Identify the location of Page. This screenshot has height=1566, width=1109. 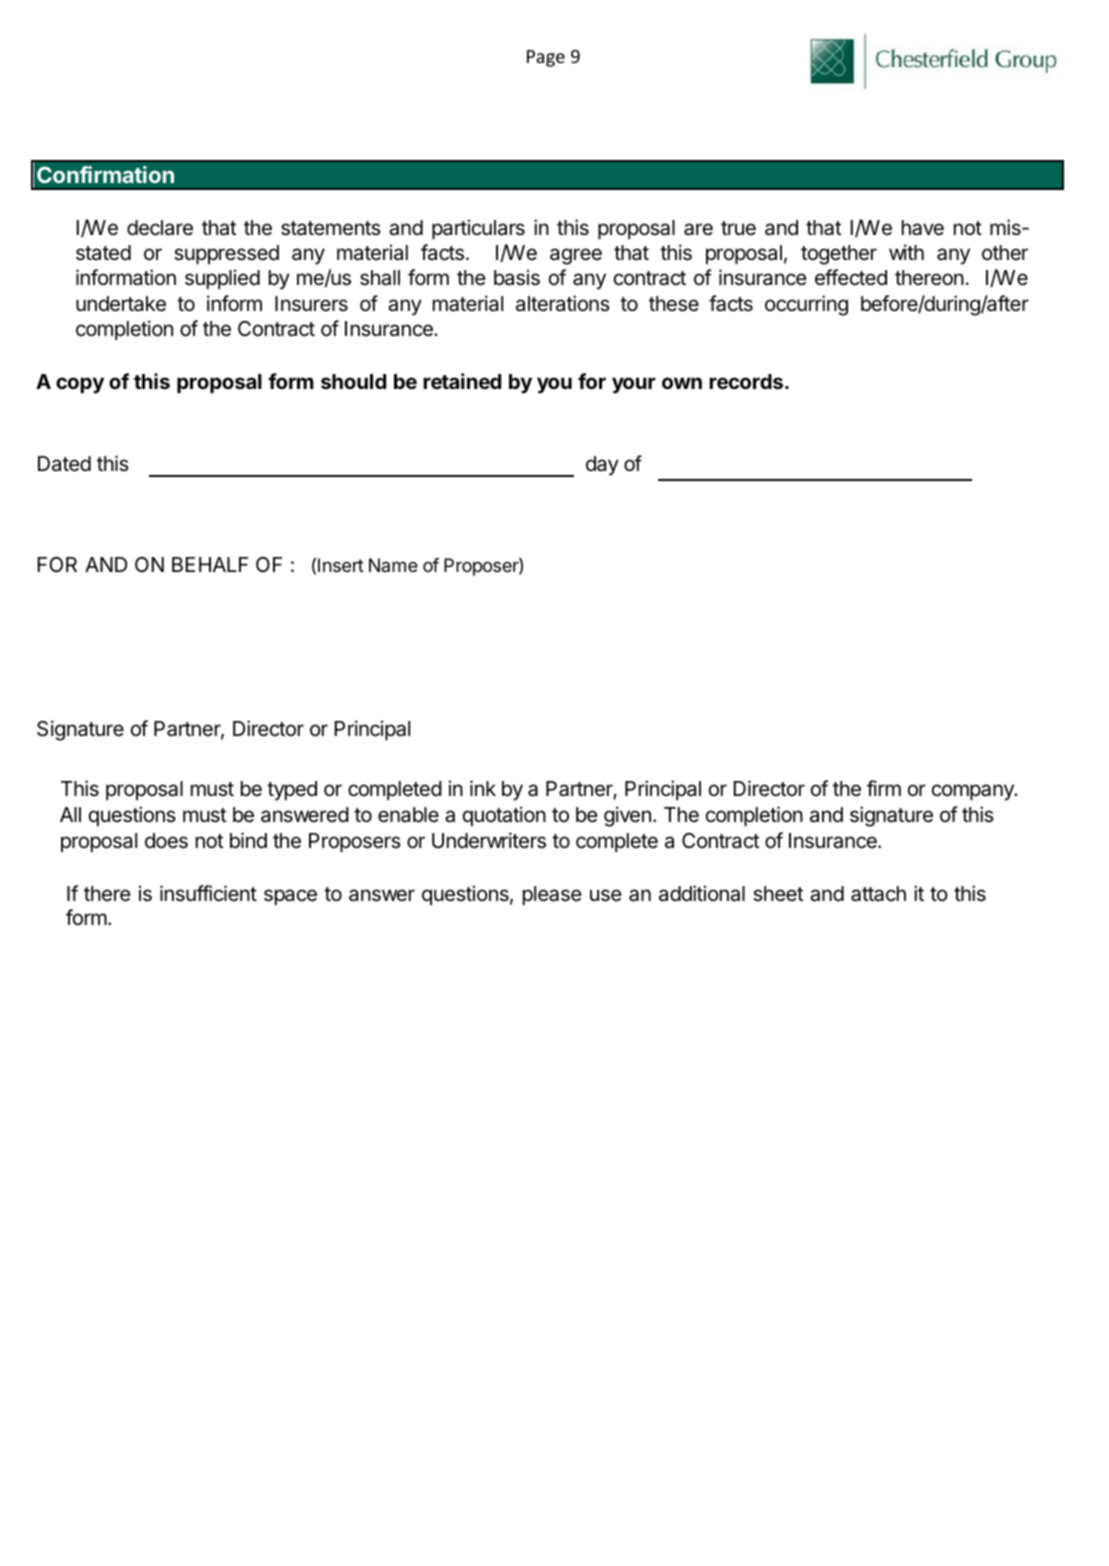
(546, 58).
